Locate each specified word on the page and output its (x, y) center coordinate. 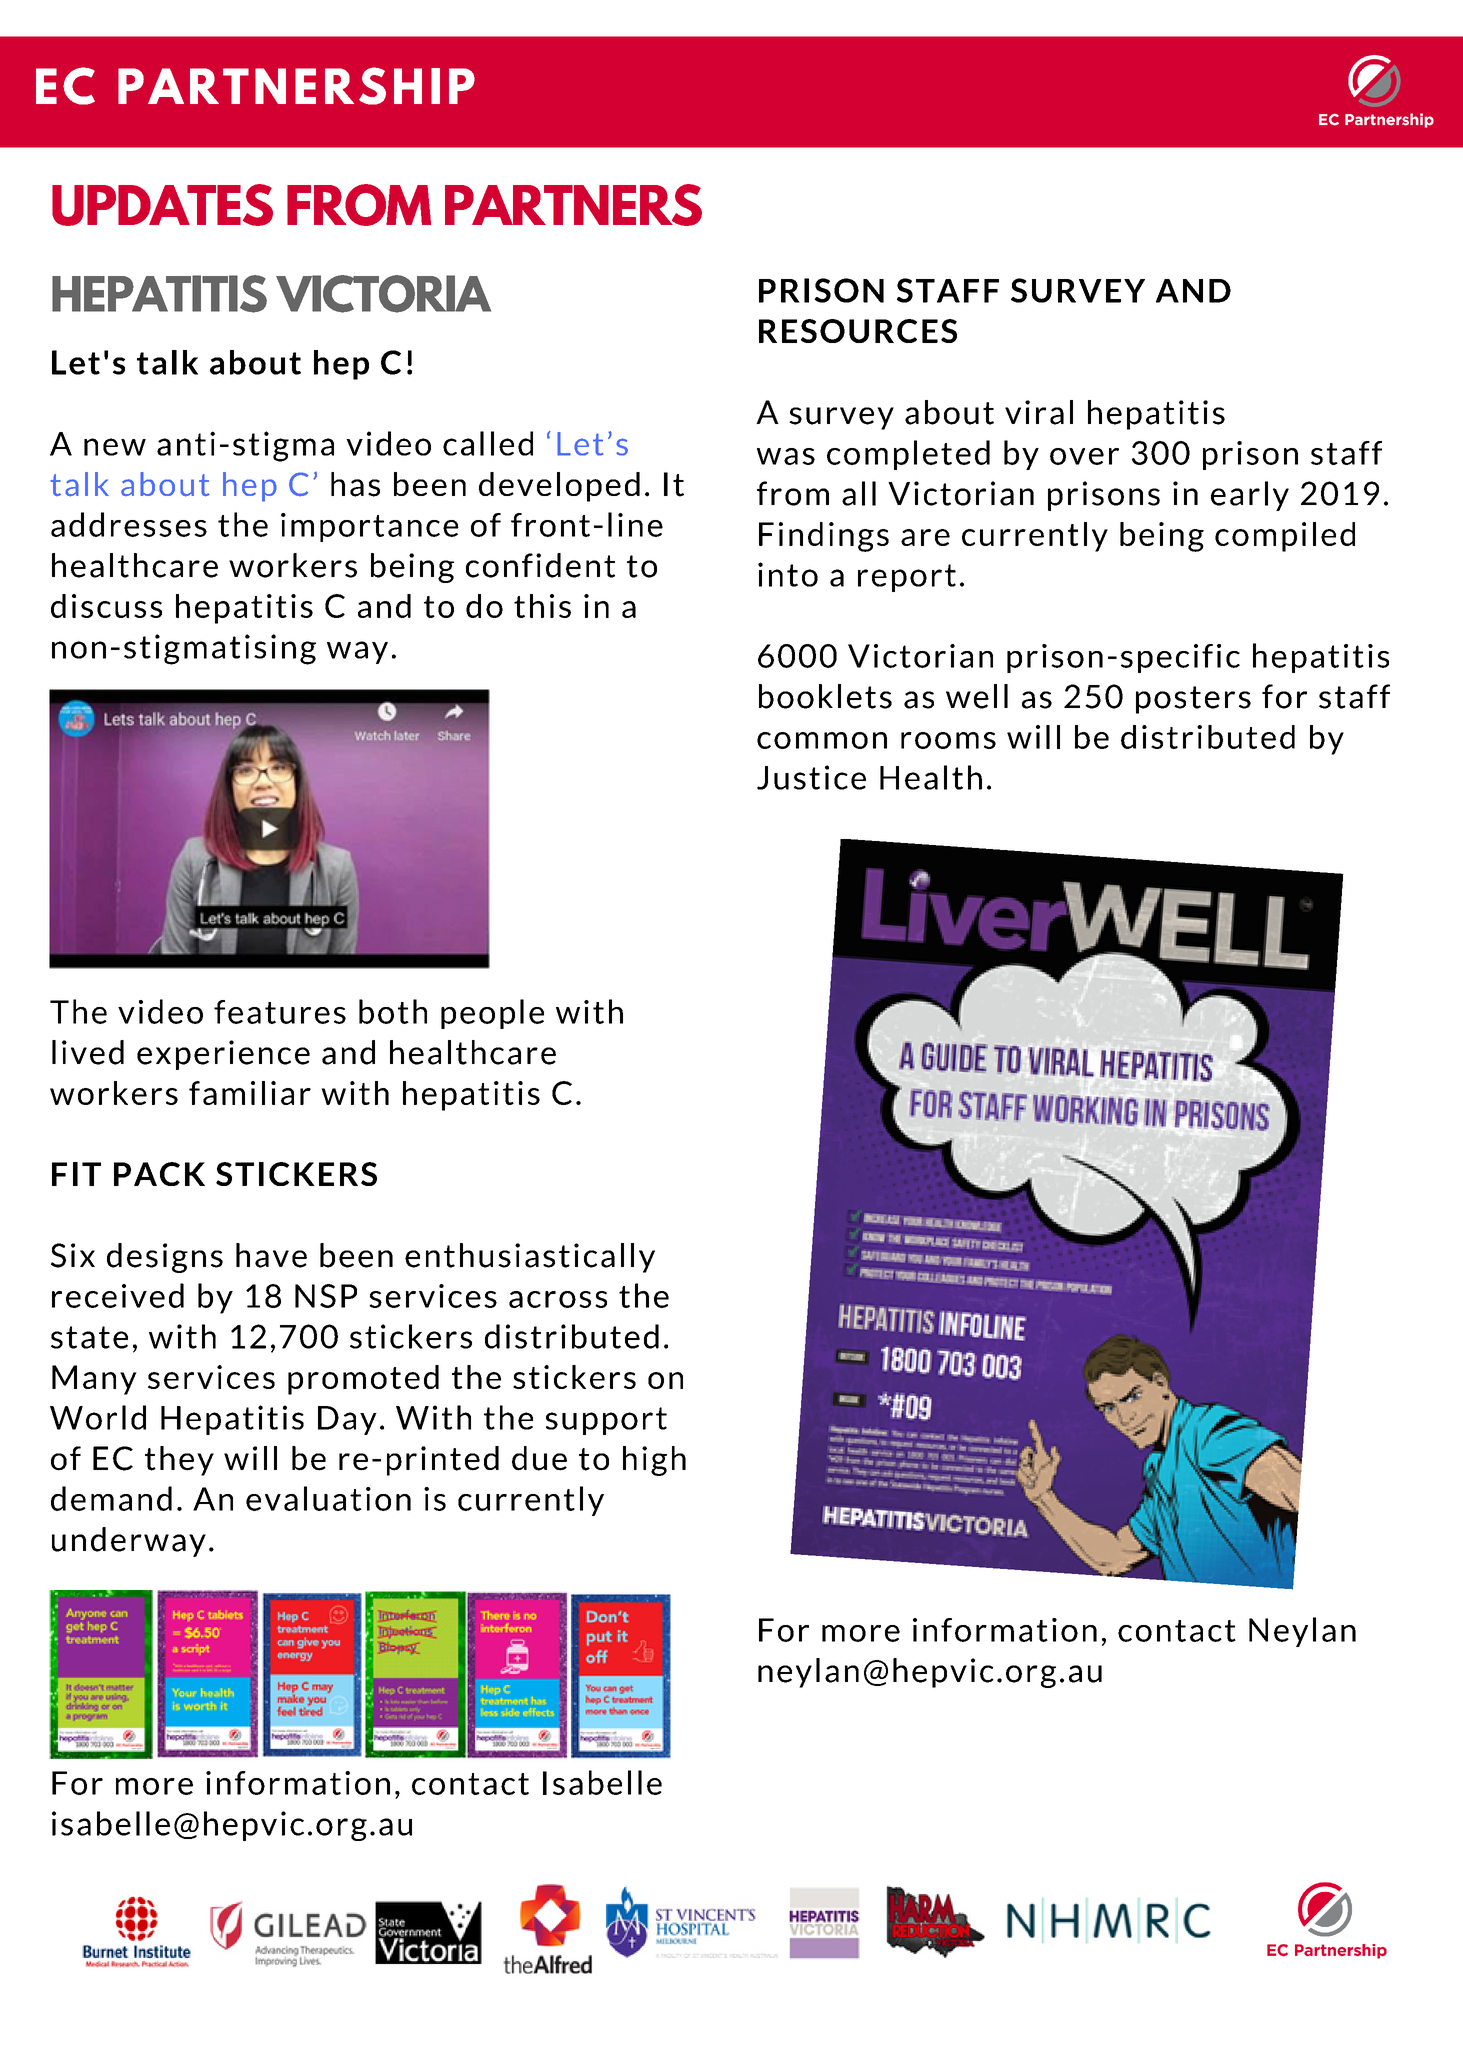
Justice (811, 777)
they (179, 1461)
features (280, 1012)
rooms (948, 740)
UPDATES (162, 205)
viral (1039, 412)
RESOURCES (858, 331)
